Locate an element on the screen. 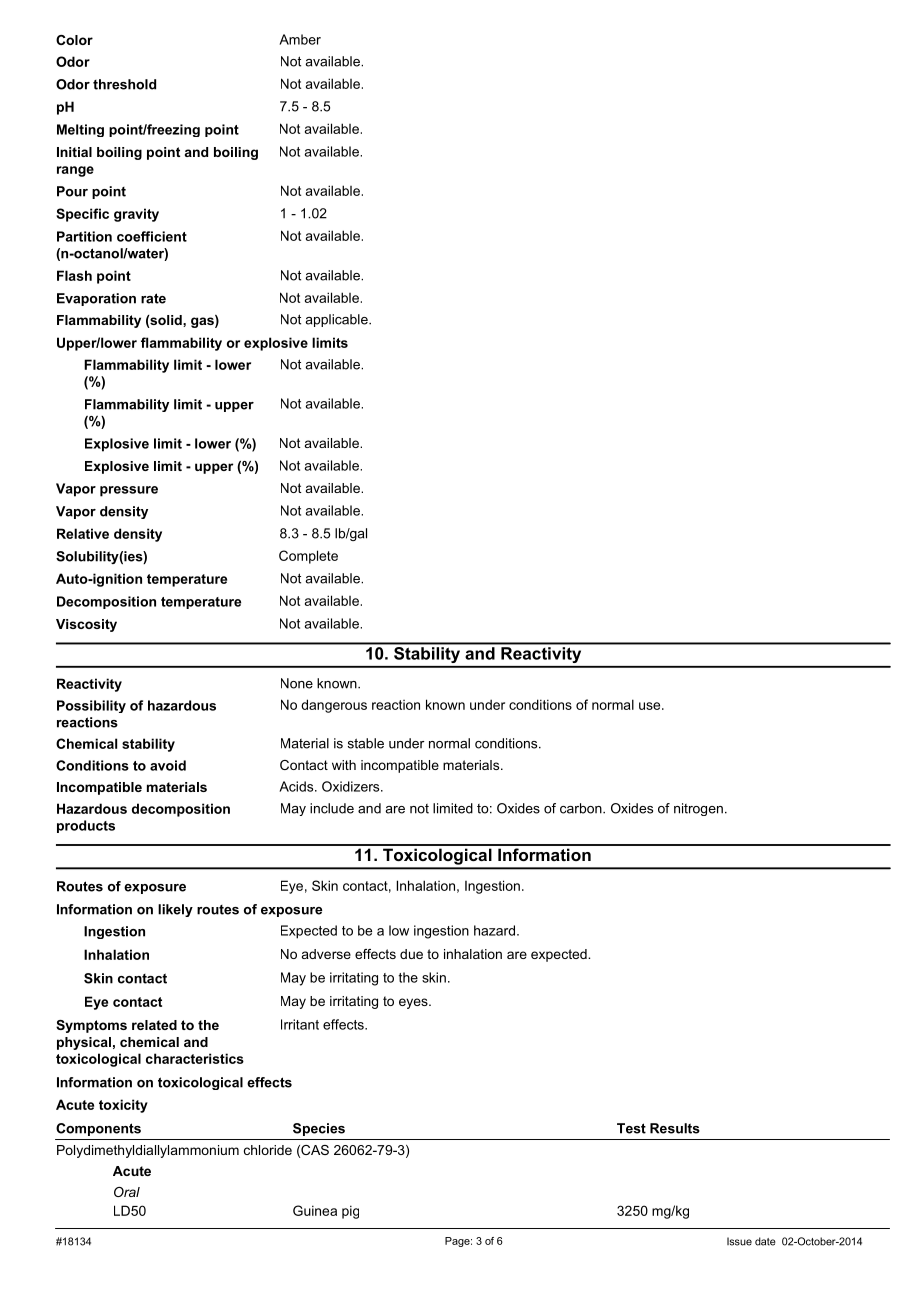 This screenshot has width=924, height=1308. Oral is located at coordinates (127, 1192).
